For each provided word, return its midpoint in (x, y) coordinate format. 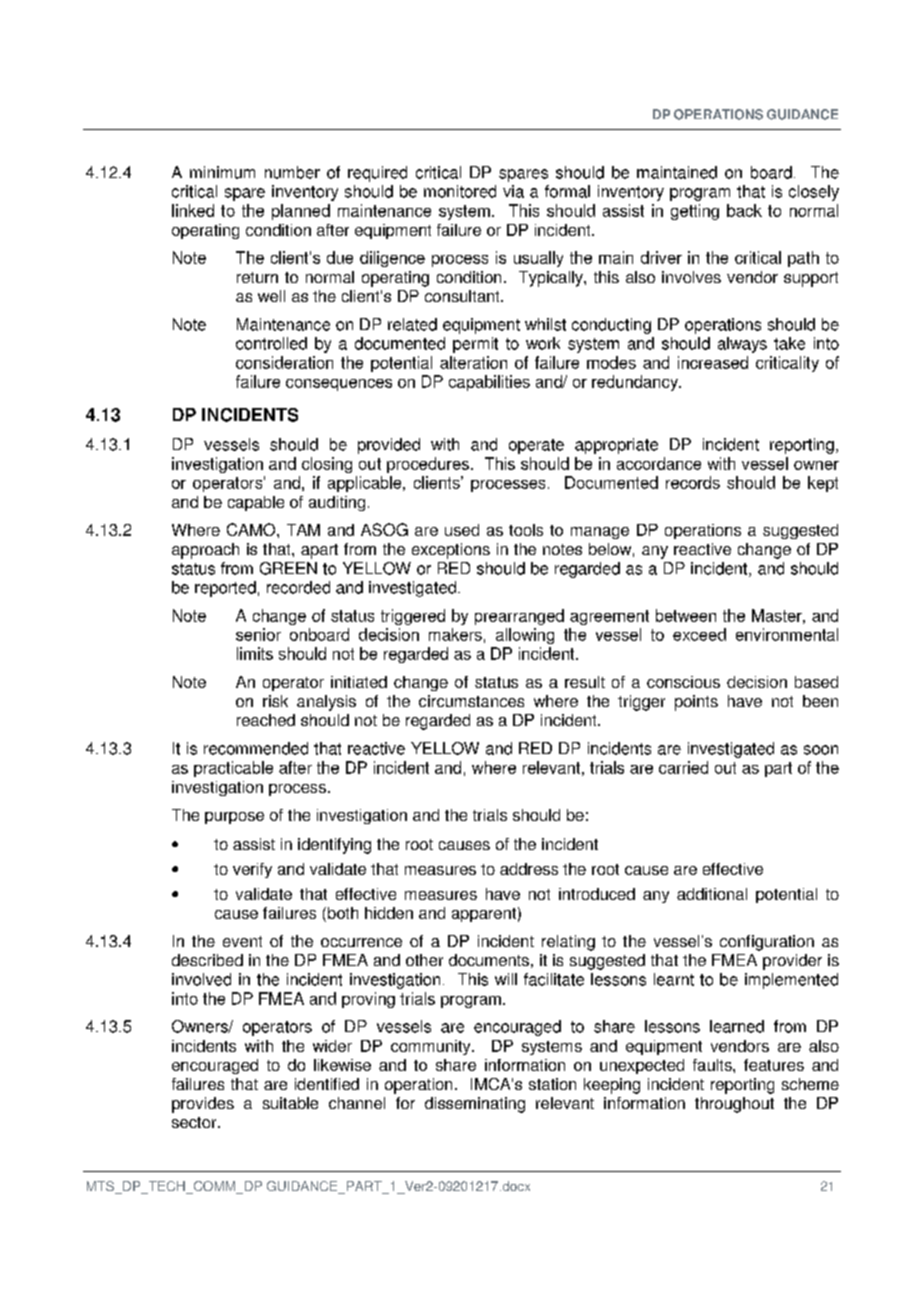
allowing (525, 636)
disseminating (475, 1105)
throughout (734, 1105)
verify (252, 870)
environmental (787, 634)
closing (327, 465)
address (529, 869)
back (744, 210)
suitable (290, 1103)
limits (255, 653)
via (513, 191)
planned (301, 212)
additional (712, 894)
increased (713, 362)
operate (536, 446)
